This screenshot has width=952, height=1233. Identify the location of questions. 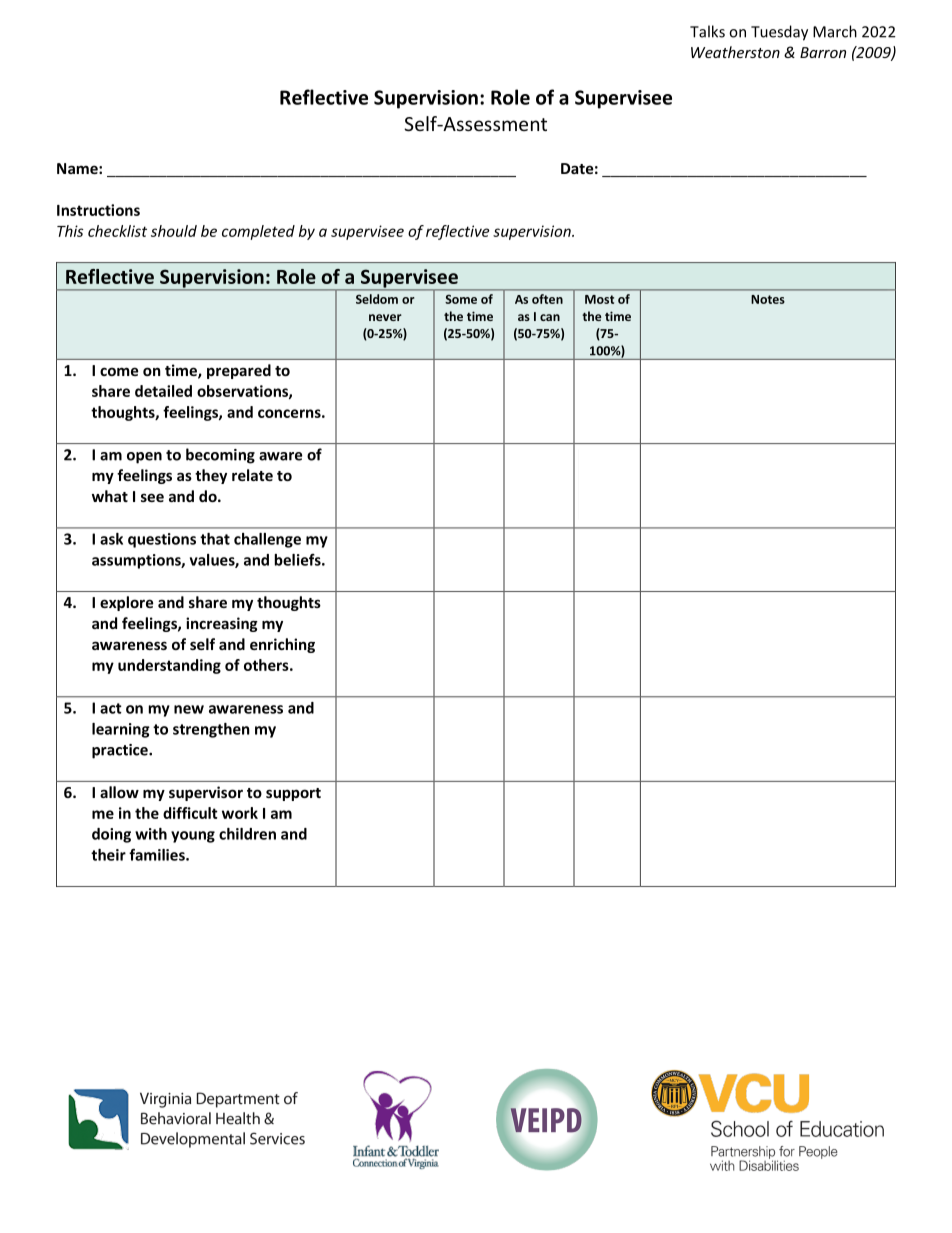
(162, 540).
